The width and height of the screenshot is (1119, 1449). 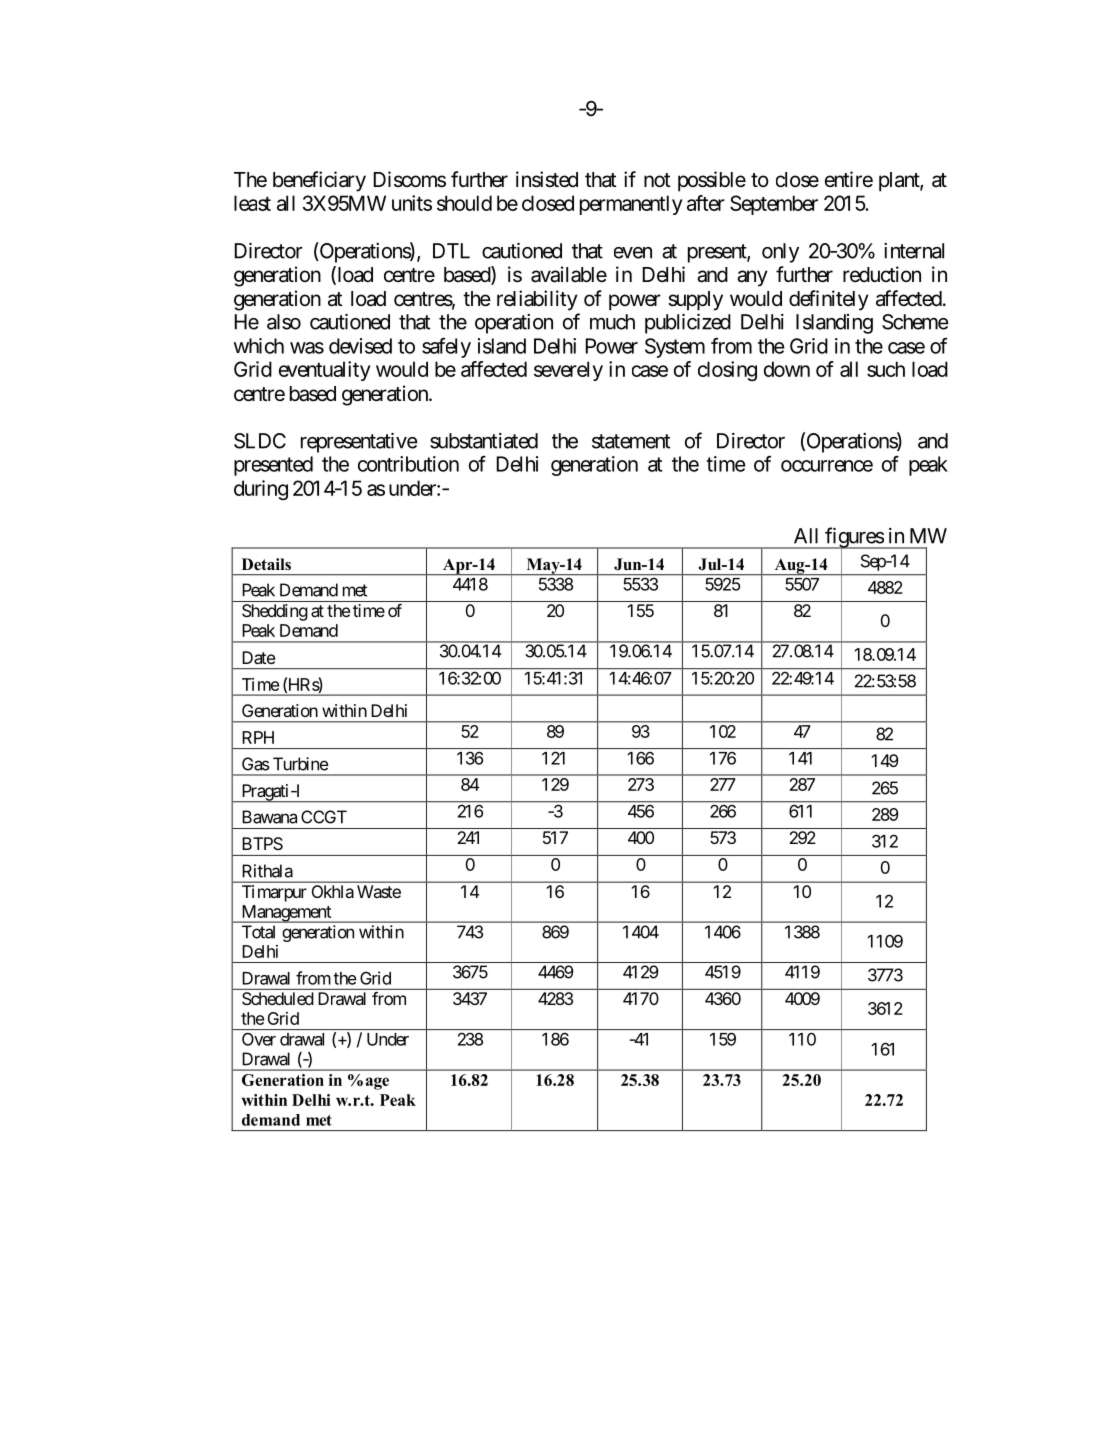 What do you see at coordinates (631, 205) in the screenshot?
I see `permanently` at bounding box center [631, 205].
